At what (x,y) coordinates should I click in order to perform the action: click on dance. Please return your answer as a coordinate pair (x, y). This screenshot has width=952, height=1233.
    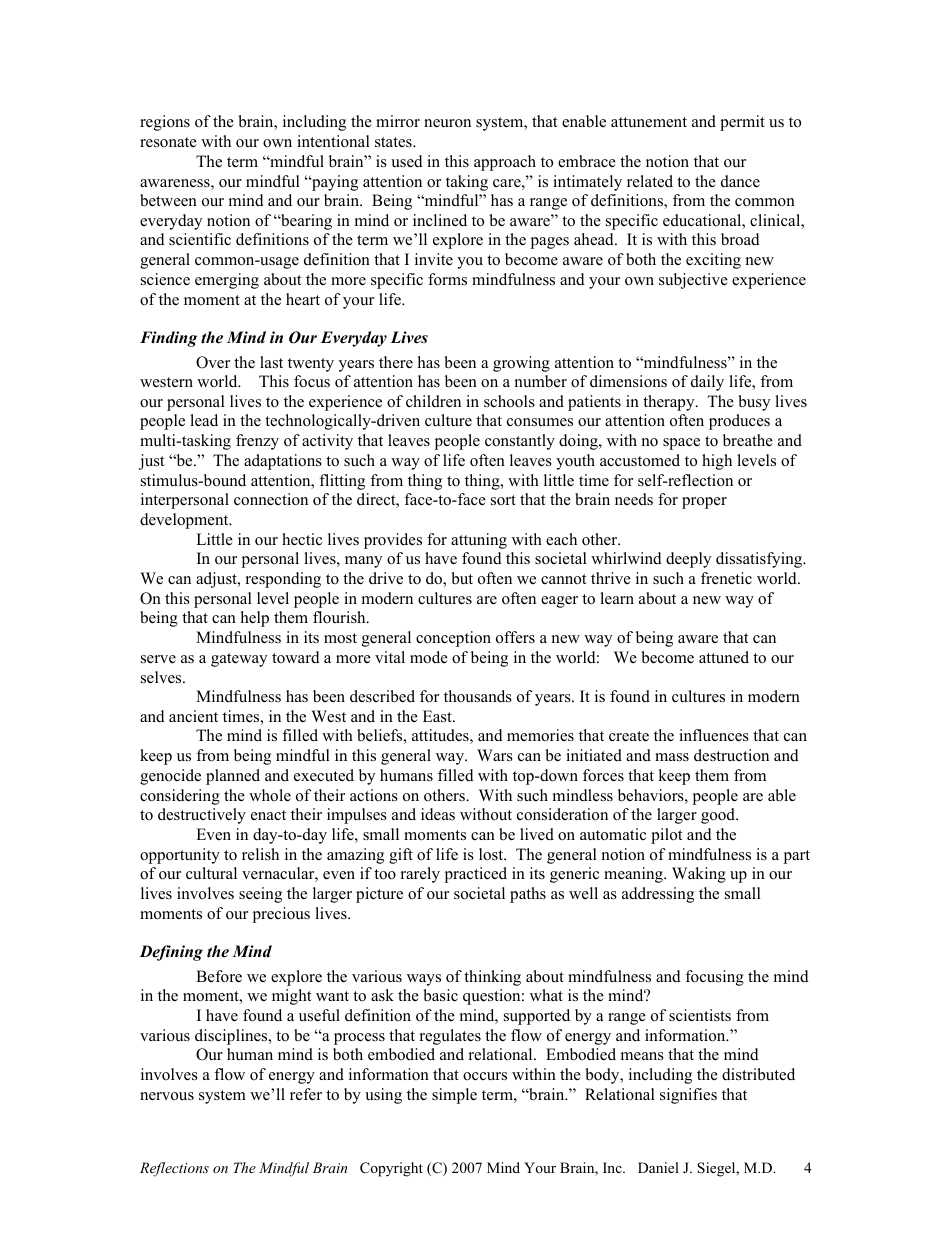
    Looking at the image, I should click on (740, 181).
